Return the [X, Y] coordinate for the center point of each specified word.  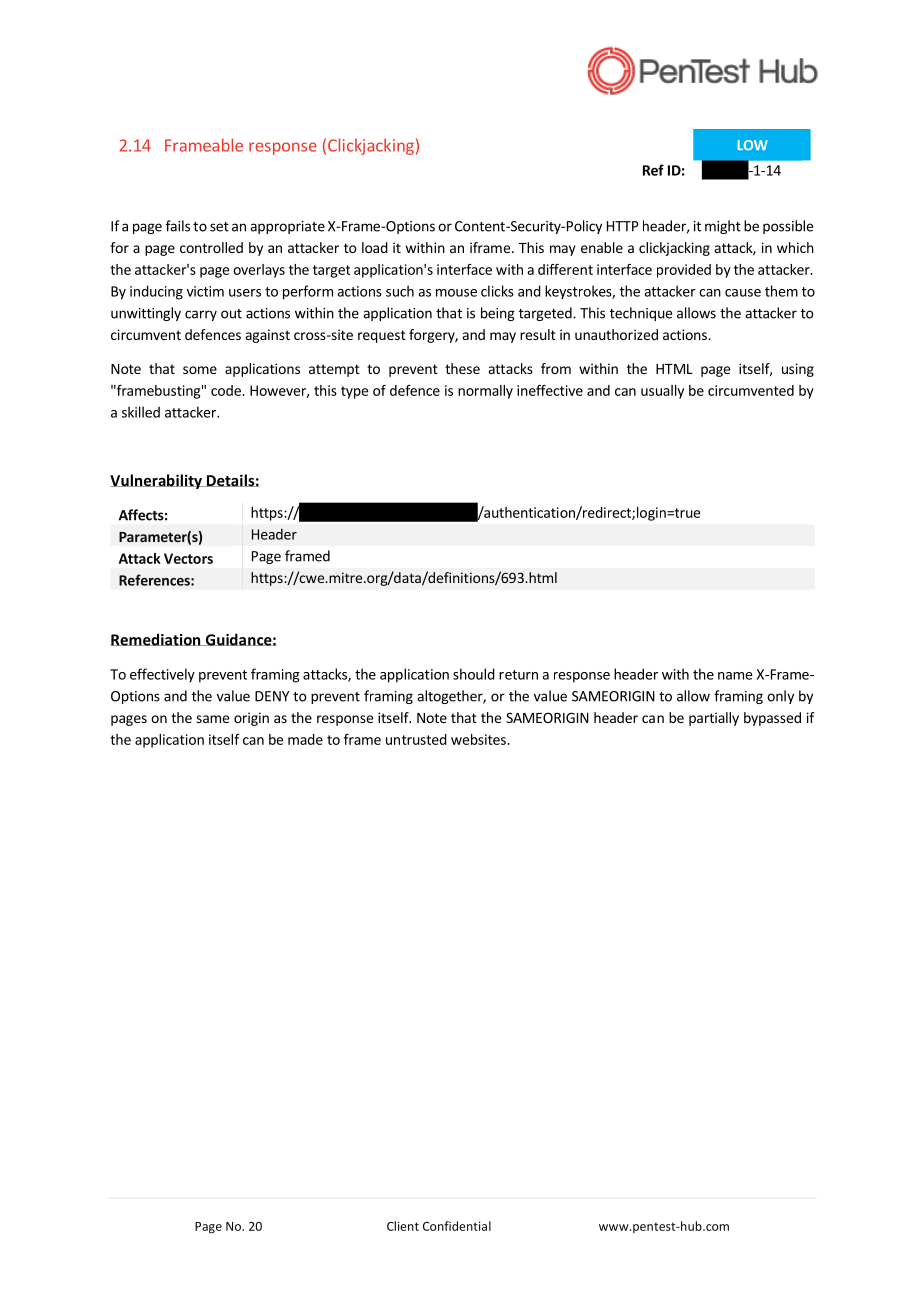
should [474, 674]
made [305, 739]
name [735, 676]
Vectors [188, 558]
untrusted [416, 739]
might [723, 227]
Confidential [457, 1226]
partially [714, 719]
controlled [211, 247]
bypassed [772, 719]
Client [403, 1226]
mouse [456, 293]
